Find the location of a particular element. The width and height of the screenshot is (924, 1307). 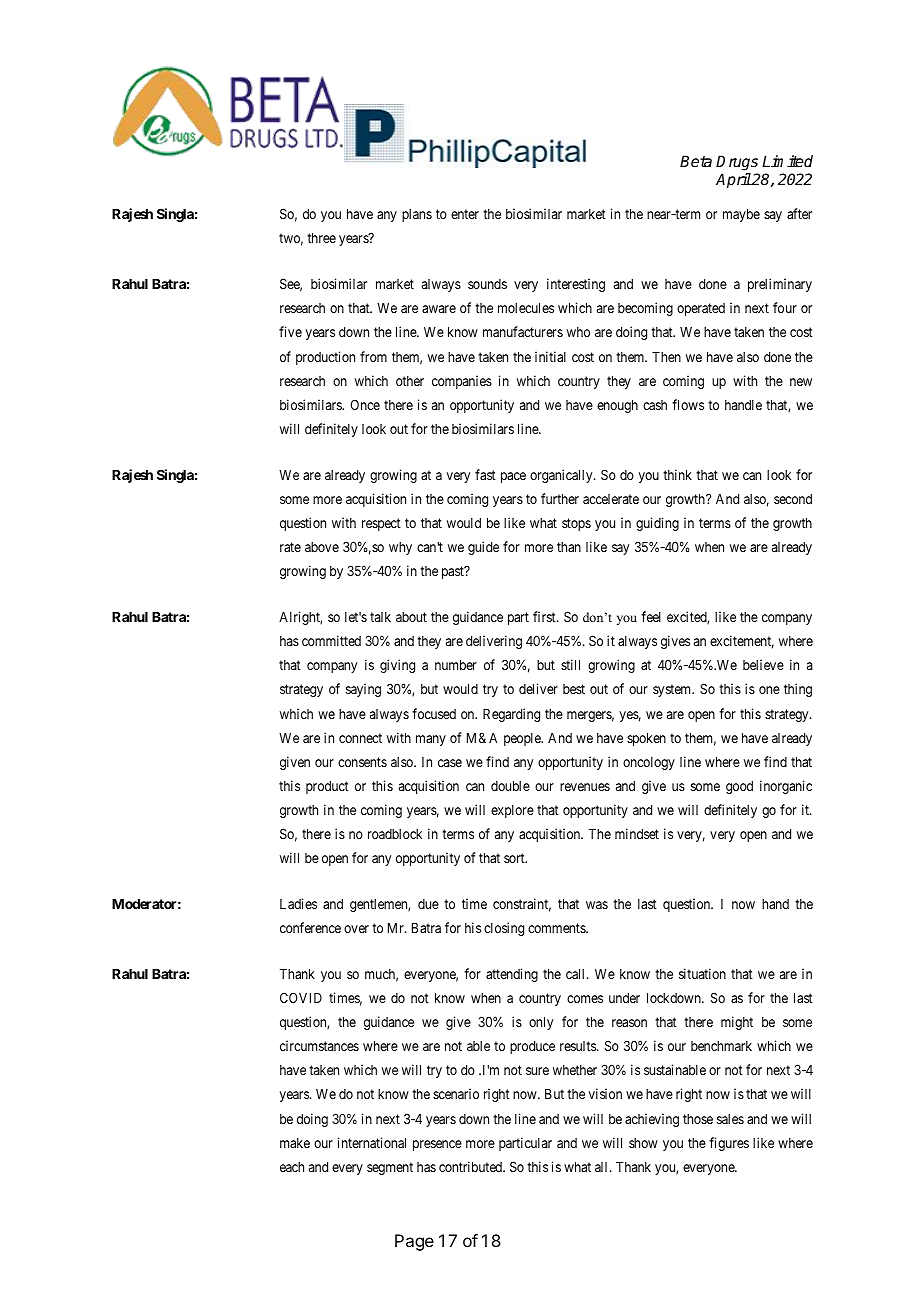

interesting is located at coordinates (576, 285).
